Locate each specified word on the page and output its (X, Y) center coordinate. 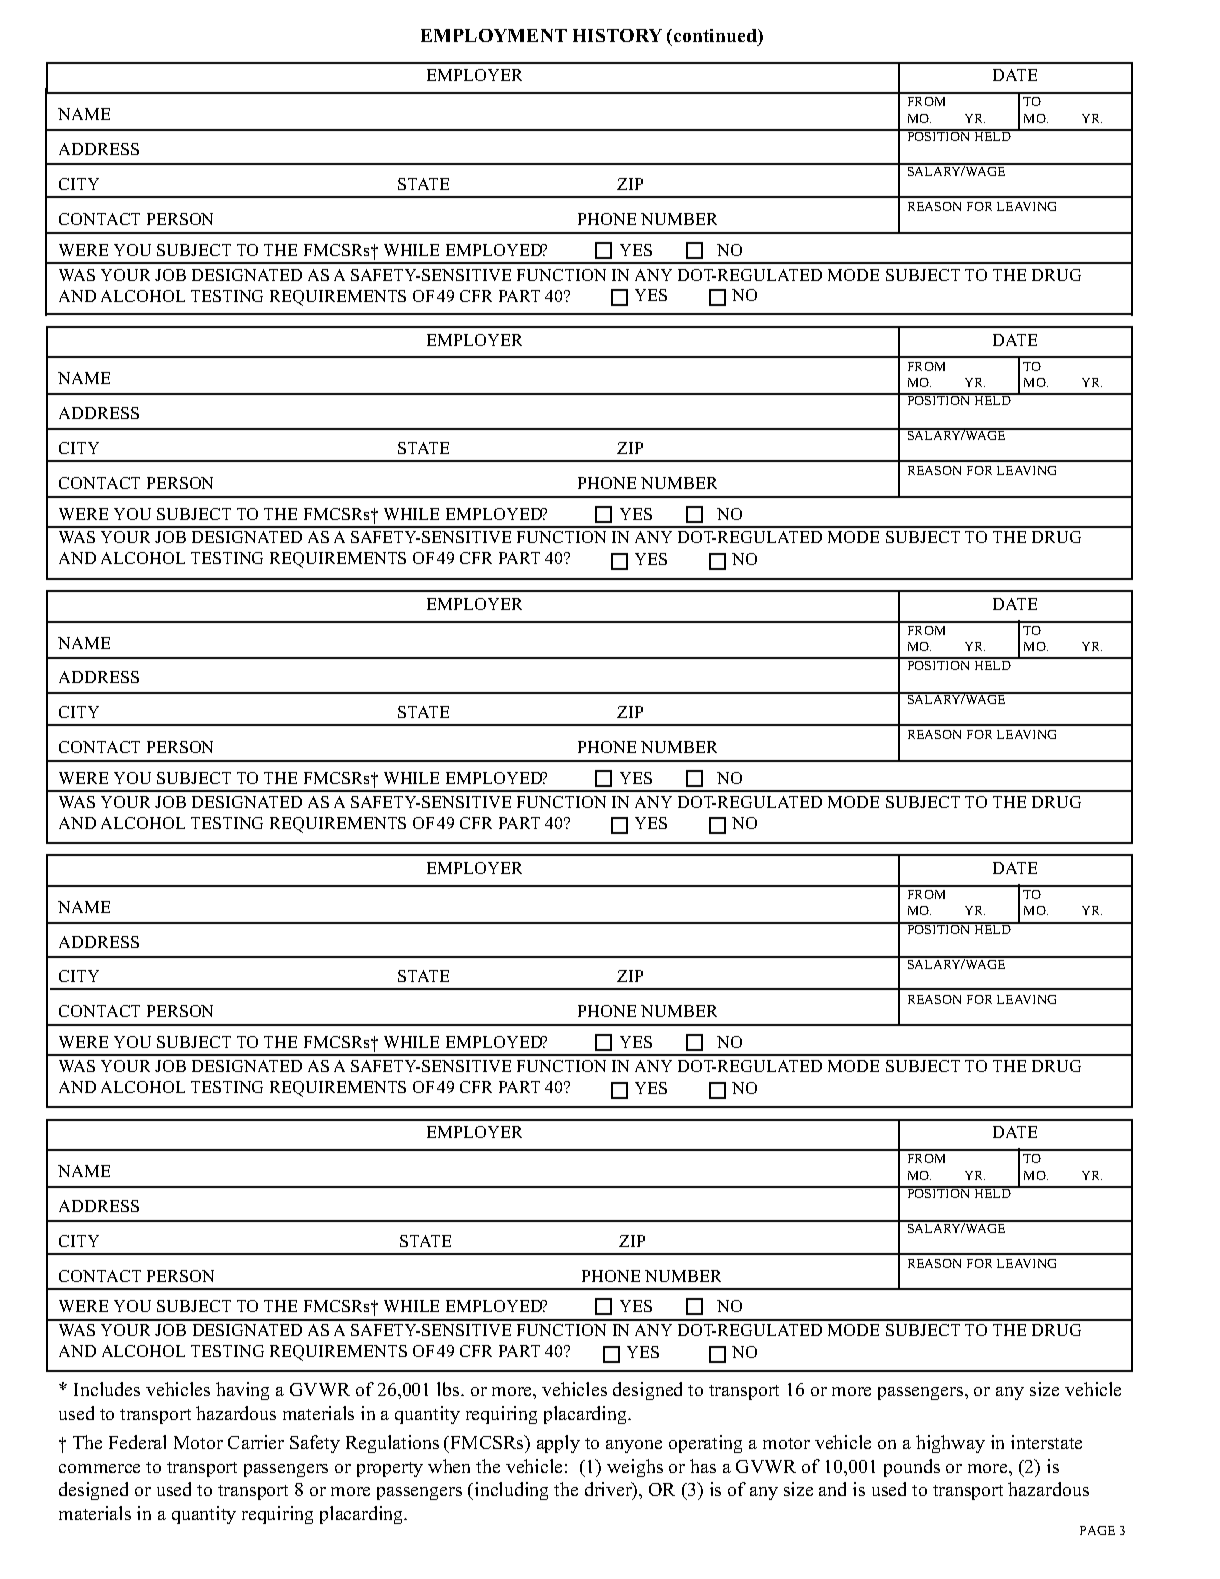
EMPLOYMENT (494, 35)
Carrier (256, 1442)
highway (950, 1444)
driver (609, 1491)
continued (716, 35)
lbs (449, 1389)
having (242, 1391)
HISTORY (617, 35)
